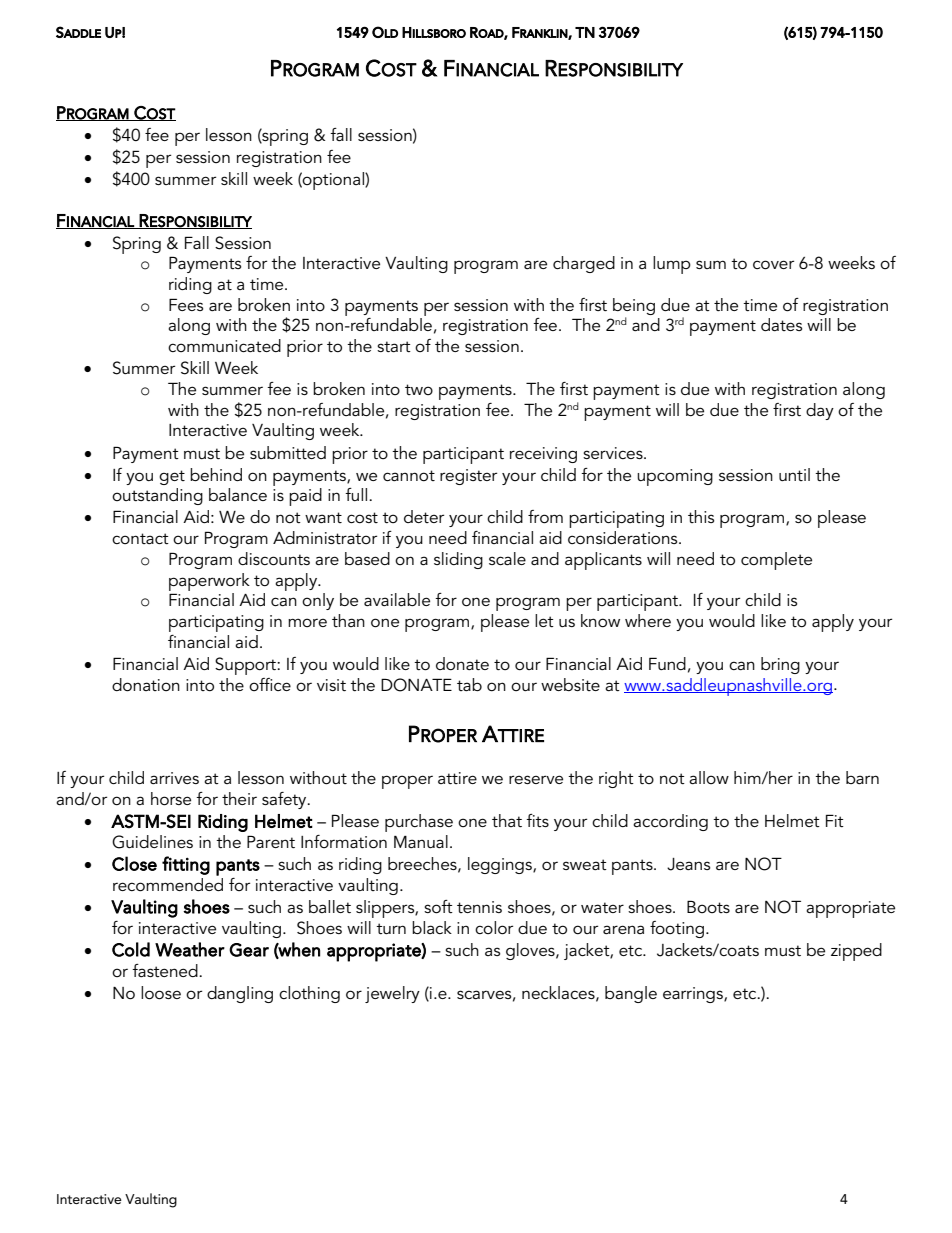 The width and height of the screenshot is (952, 1233). I want to click on know, so click(600, 621).
